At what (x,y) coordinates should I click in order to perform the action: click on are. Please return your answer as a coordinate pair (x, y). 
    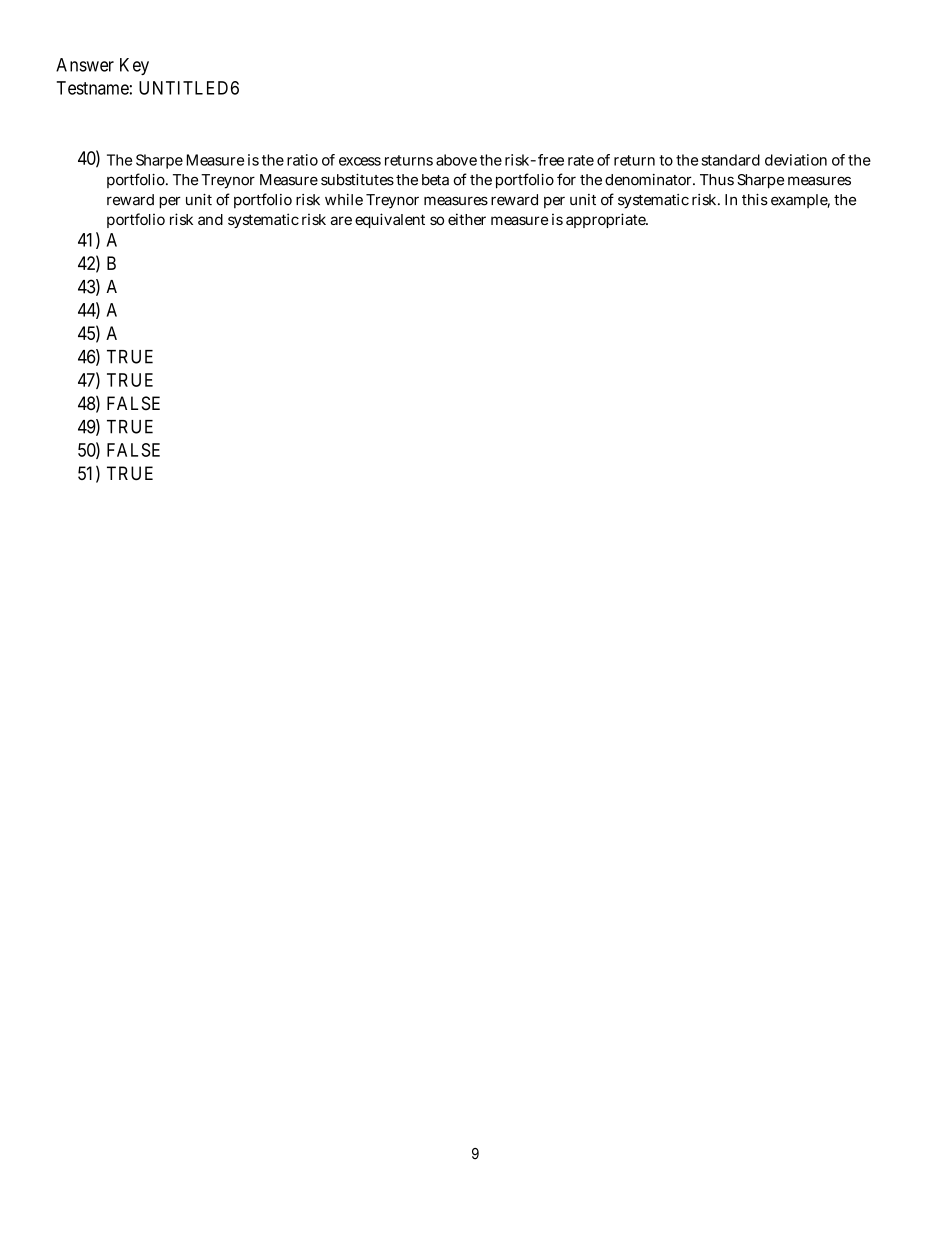
    Looking at the image, I should click on (341, 220).
